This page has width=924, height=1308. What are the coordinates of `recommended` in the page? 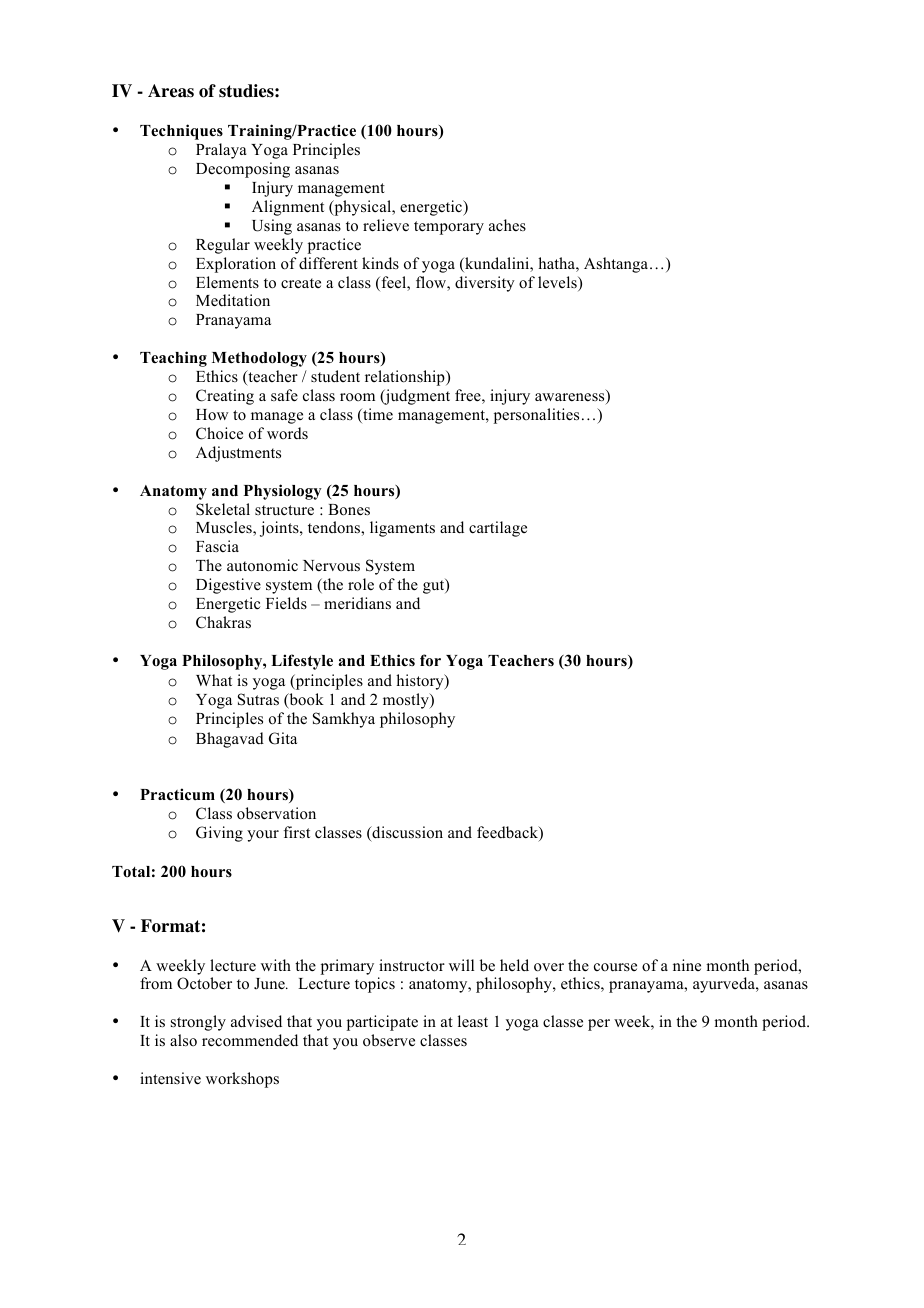 It's located at (250, 1040).
